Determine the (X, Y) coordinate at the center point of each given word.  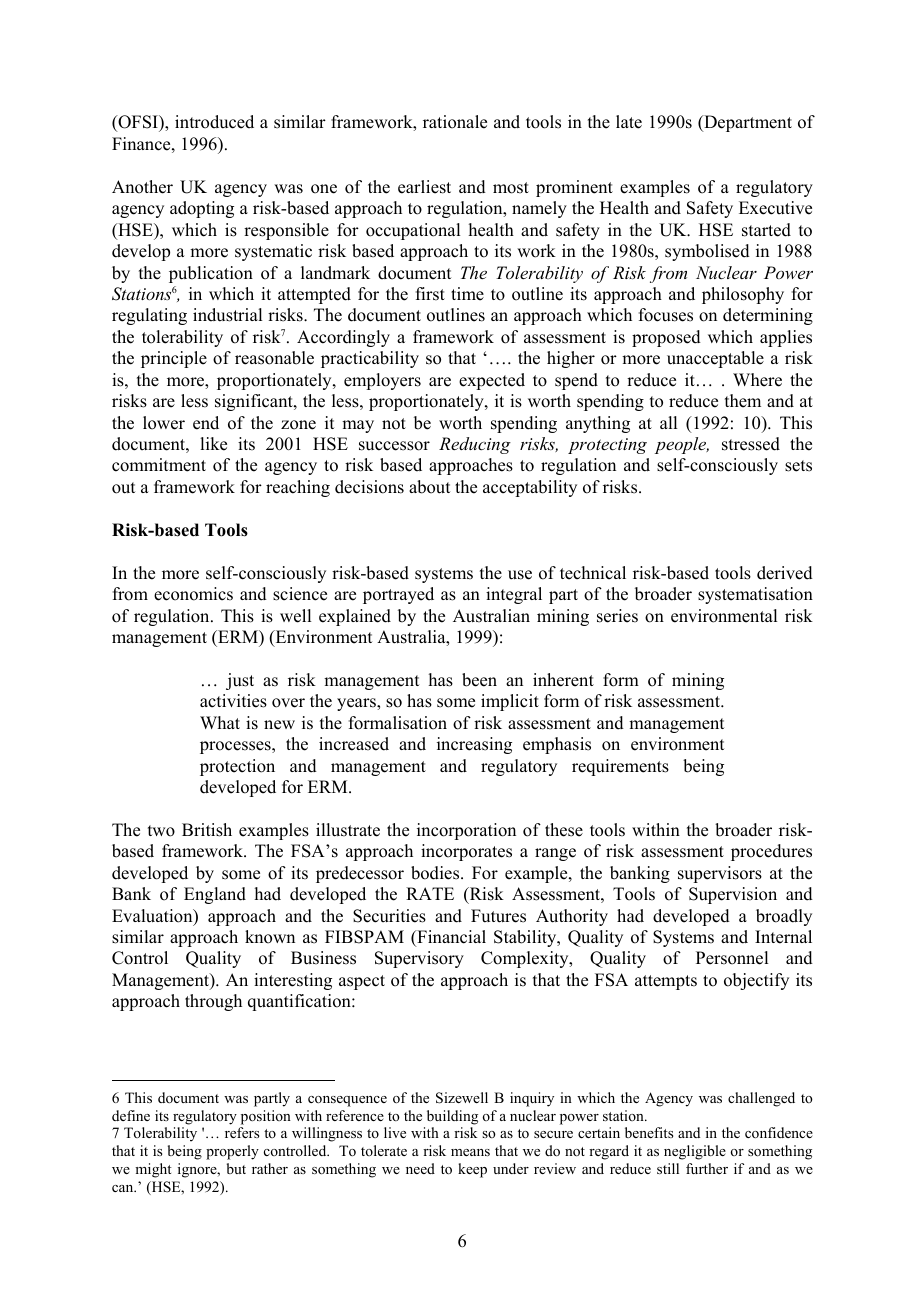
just (240, 681)
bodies (436, 873)
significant (255, 402)
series (617, 616)
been (479, 680)
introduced (214, 122)
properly (232, 1152)
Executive (775, 208)
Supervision (733, 895)
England (215, 895)
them (743, 401)
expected (492, 381)
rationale (455, 122)
